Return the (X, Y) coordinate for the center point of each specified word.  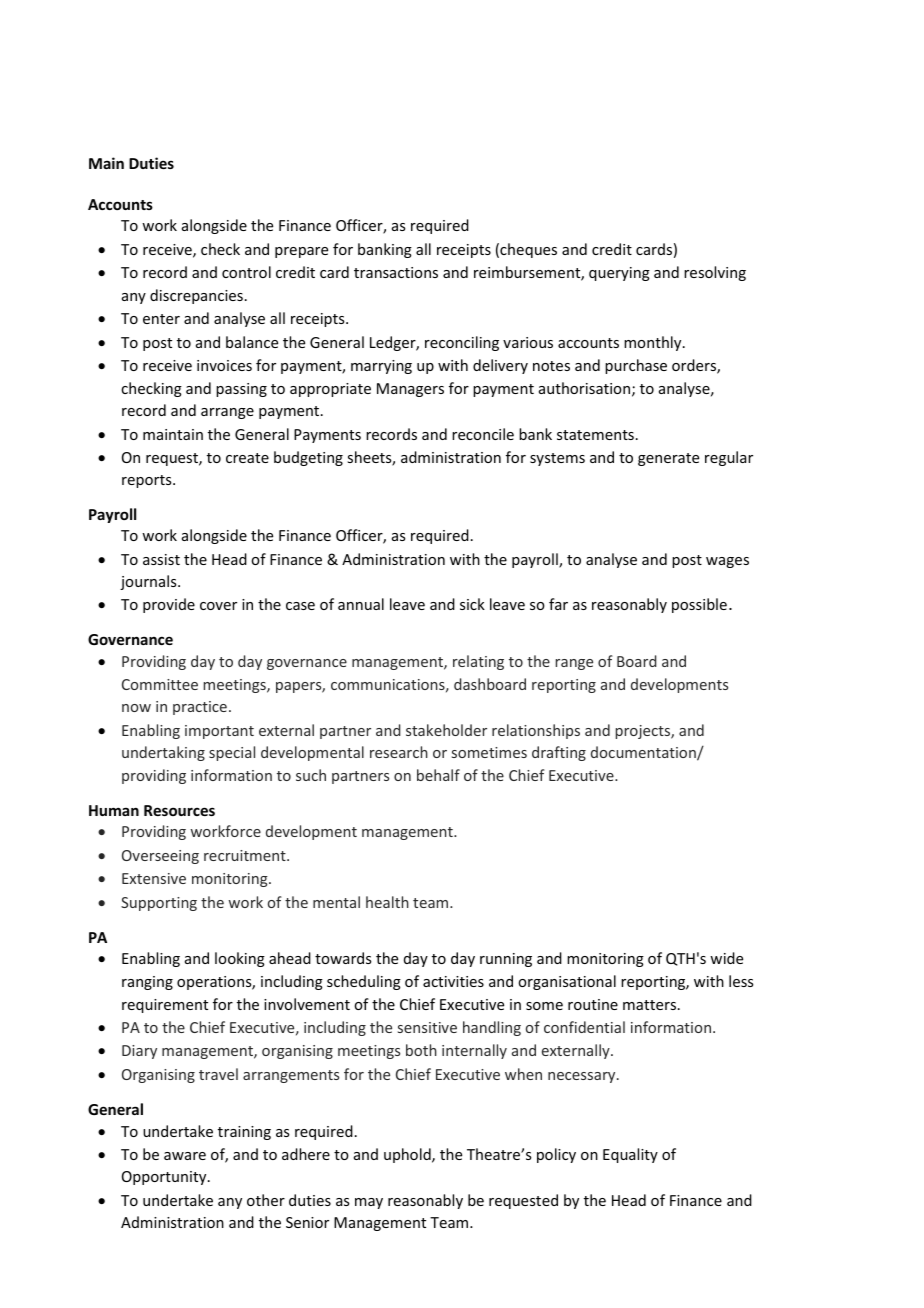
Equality (630, 1155)
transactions (396, 272)
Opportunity (165, 1178)
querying (619, 274)
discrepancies (196, 296)
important (219, 732)
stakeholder (446, 730)
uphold (408, 1155)
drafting (559, 753)
